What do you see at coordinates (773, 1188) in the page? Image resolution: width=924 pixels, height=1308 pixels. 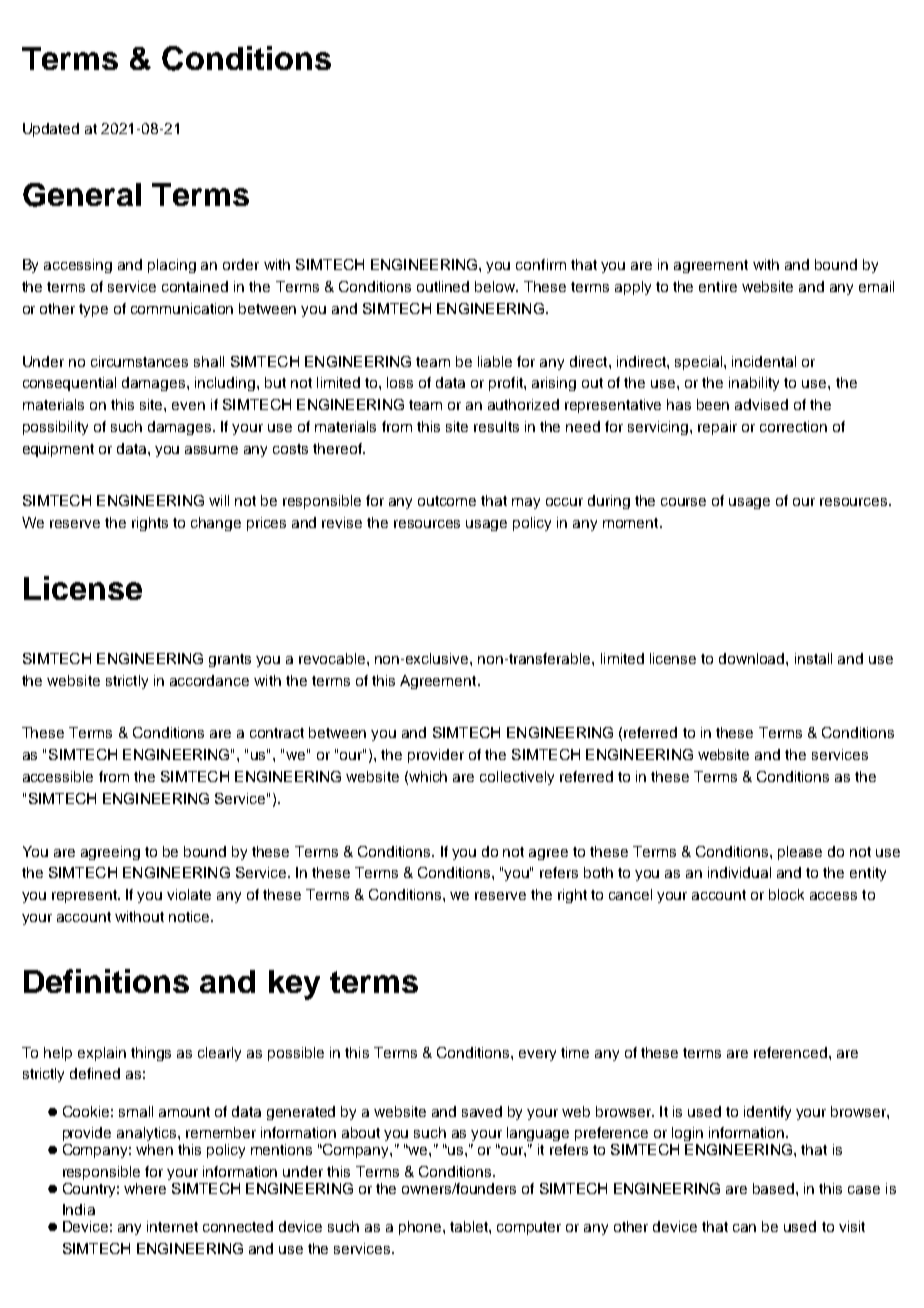 I see `based` at bounding box center [773, 1188].
